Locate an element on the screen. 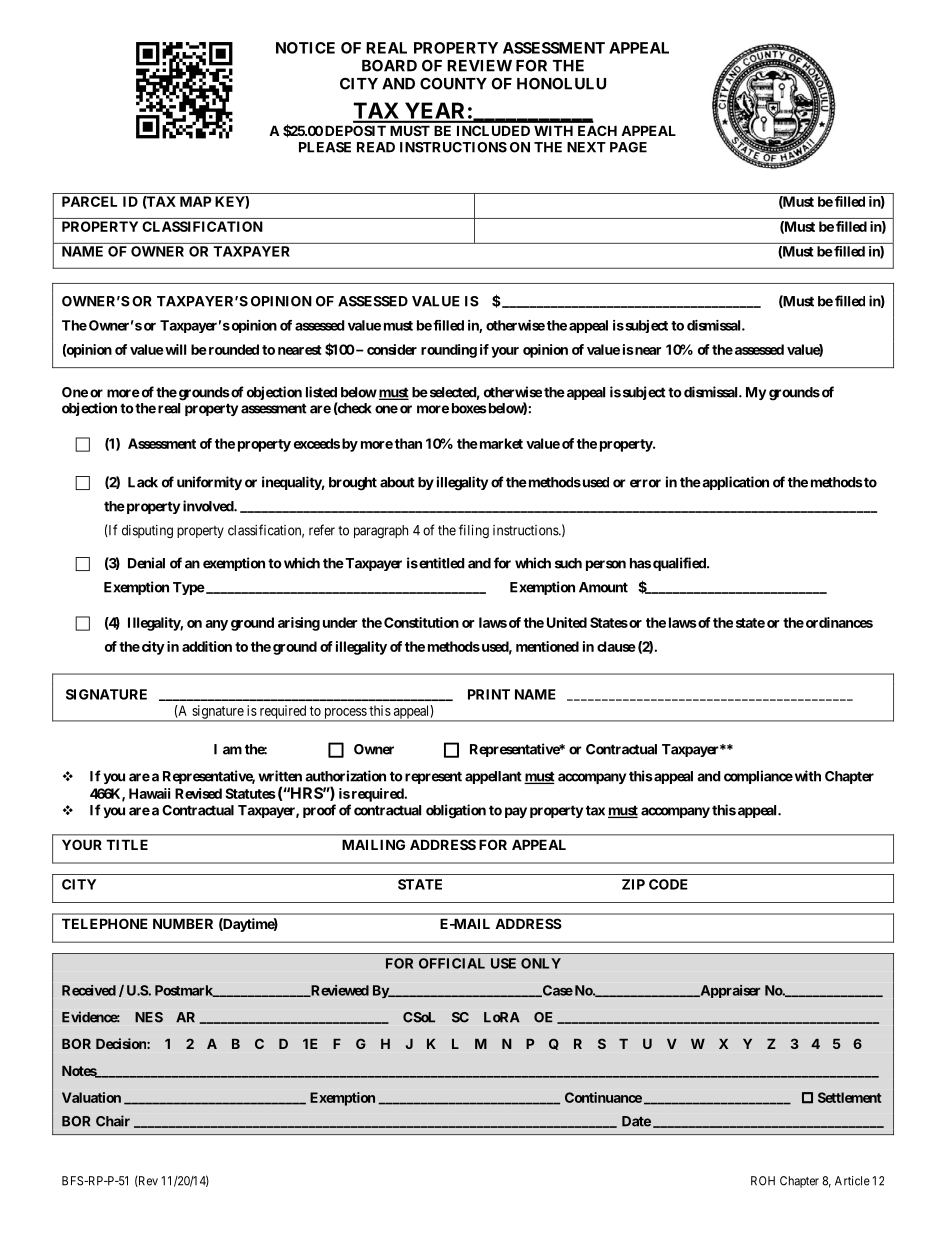  PAGE is located at coordinates (628, 147).
